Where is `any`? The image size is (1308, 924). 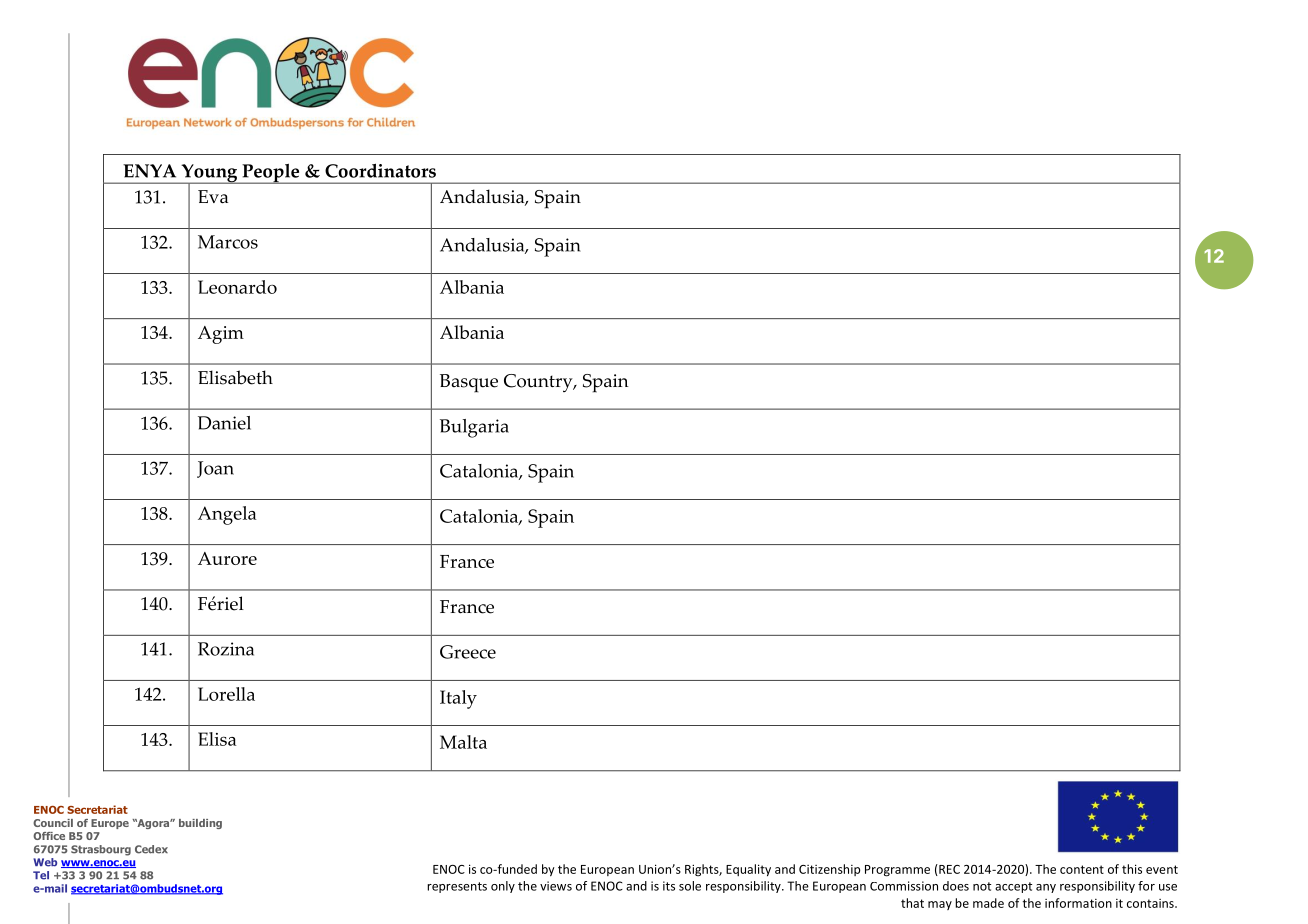 any is located at coordinates (1046, 888).
